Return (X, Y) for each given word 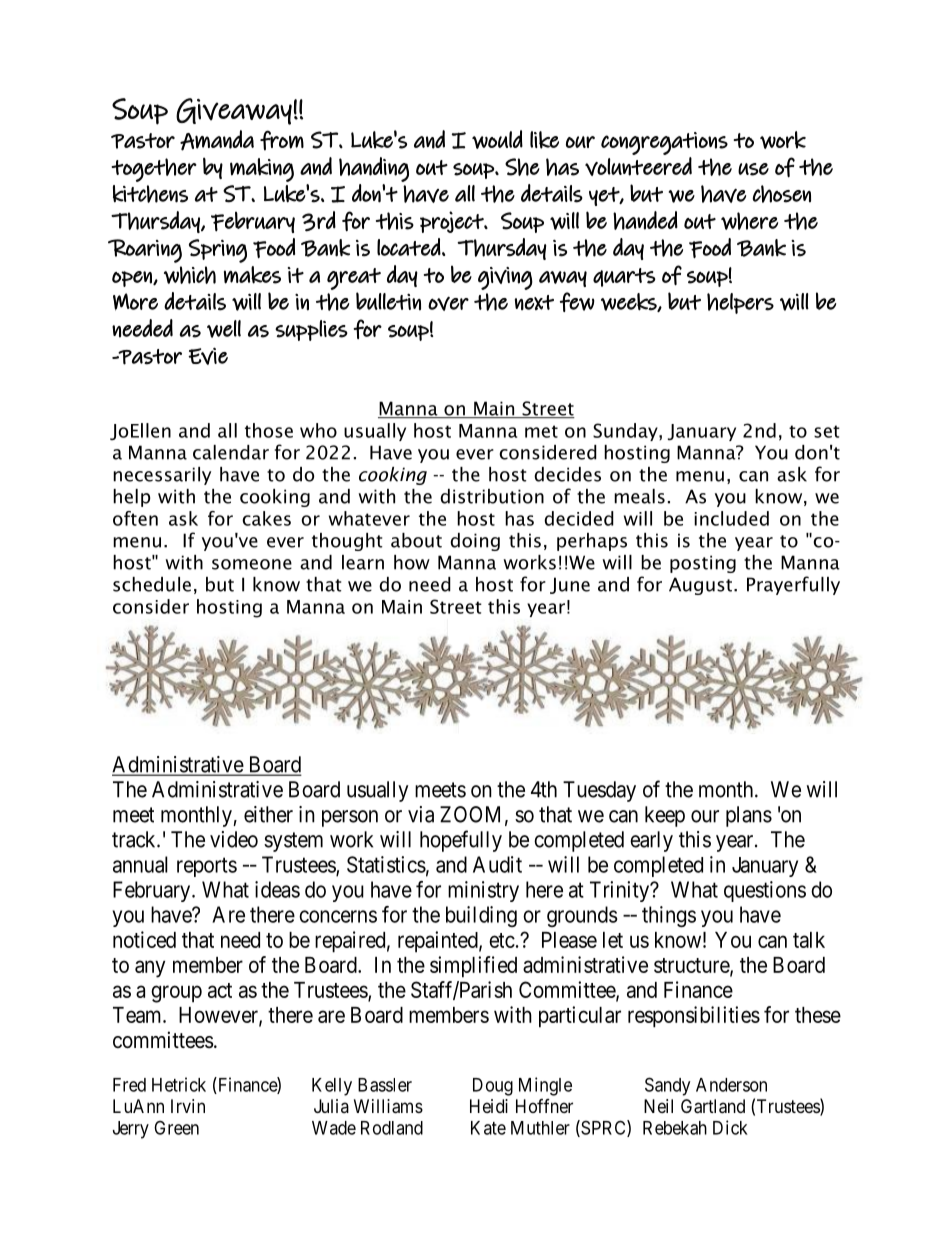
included (731, 518)
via (421, 814)
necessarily (162, 476)
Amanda (217, 140)
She (522, 167)
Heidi (489, 1106)
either (268, 814)
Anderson (731, 1085)
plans (749, 816)
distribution (492, 496)
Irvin (188, 1106)
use (753, 169)
